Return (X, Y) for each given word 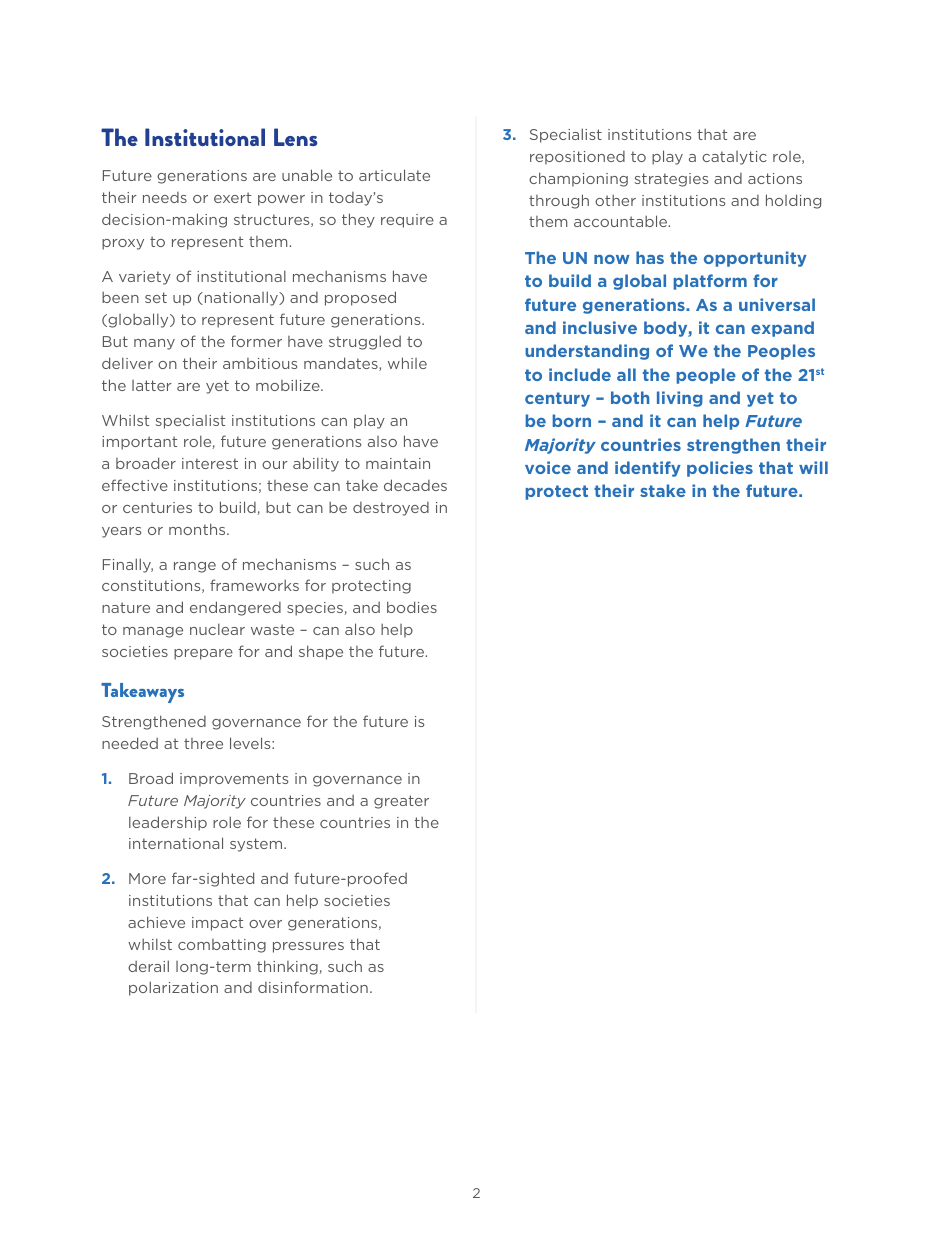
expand (782, 329)
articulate (394, 175)
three (203, 743)
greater (401, 802)
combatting (222, 946)
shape (321, 652)
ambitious (260, 363)
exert (232, 197)
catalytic (734, 158)
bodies (412, 607)
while (407, 363)
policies (720, 469)
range (195, 567)
